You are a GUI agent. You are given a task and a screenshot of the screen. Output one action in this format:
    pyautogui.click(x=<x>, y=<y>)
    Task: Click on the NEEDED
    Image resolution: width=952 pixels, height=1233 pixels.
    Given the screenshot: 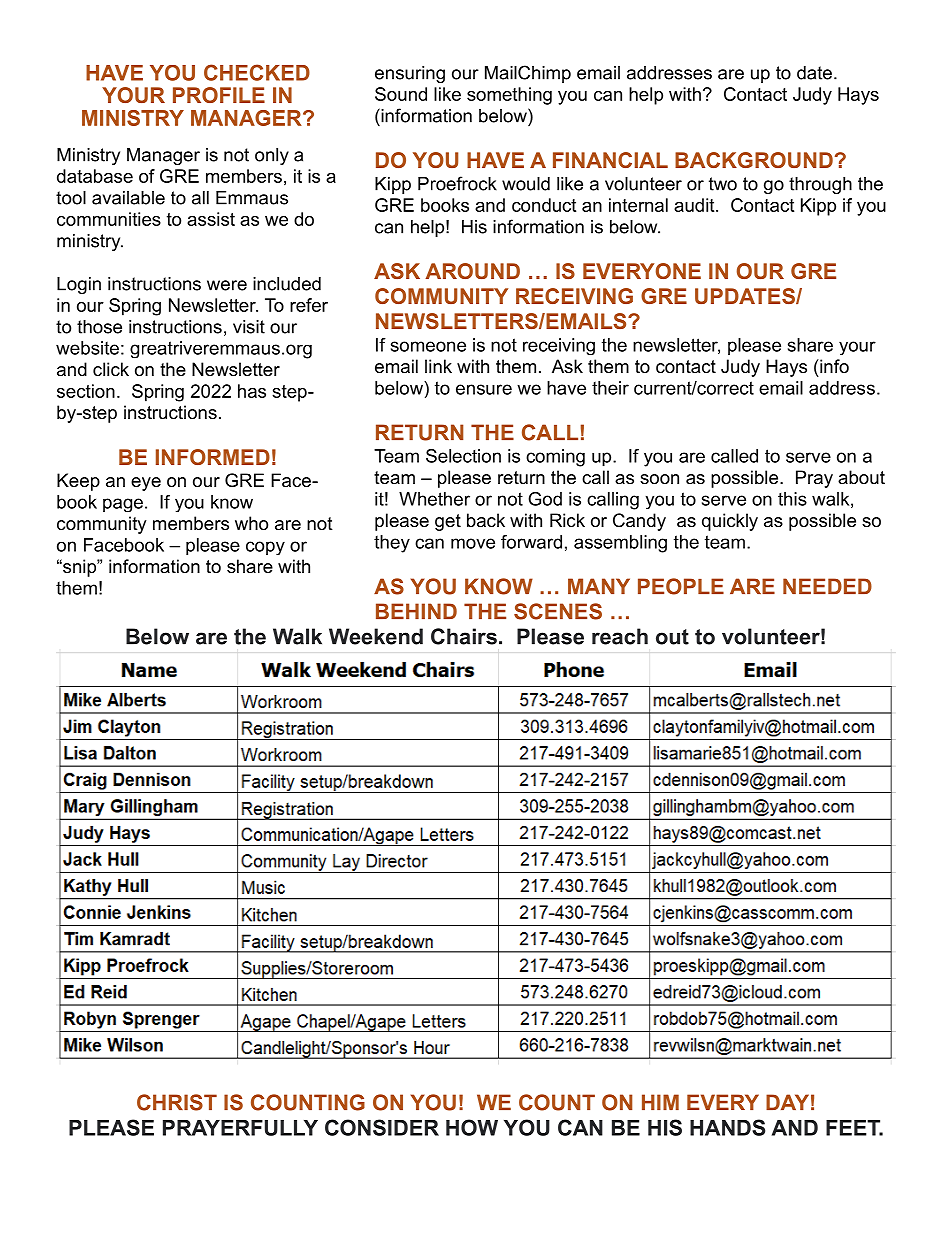 What is the action you would take?
    pyautogui.click(x=827, y=586)
